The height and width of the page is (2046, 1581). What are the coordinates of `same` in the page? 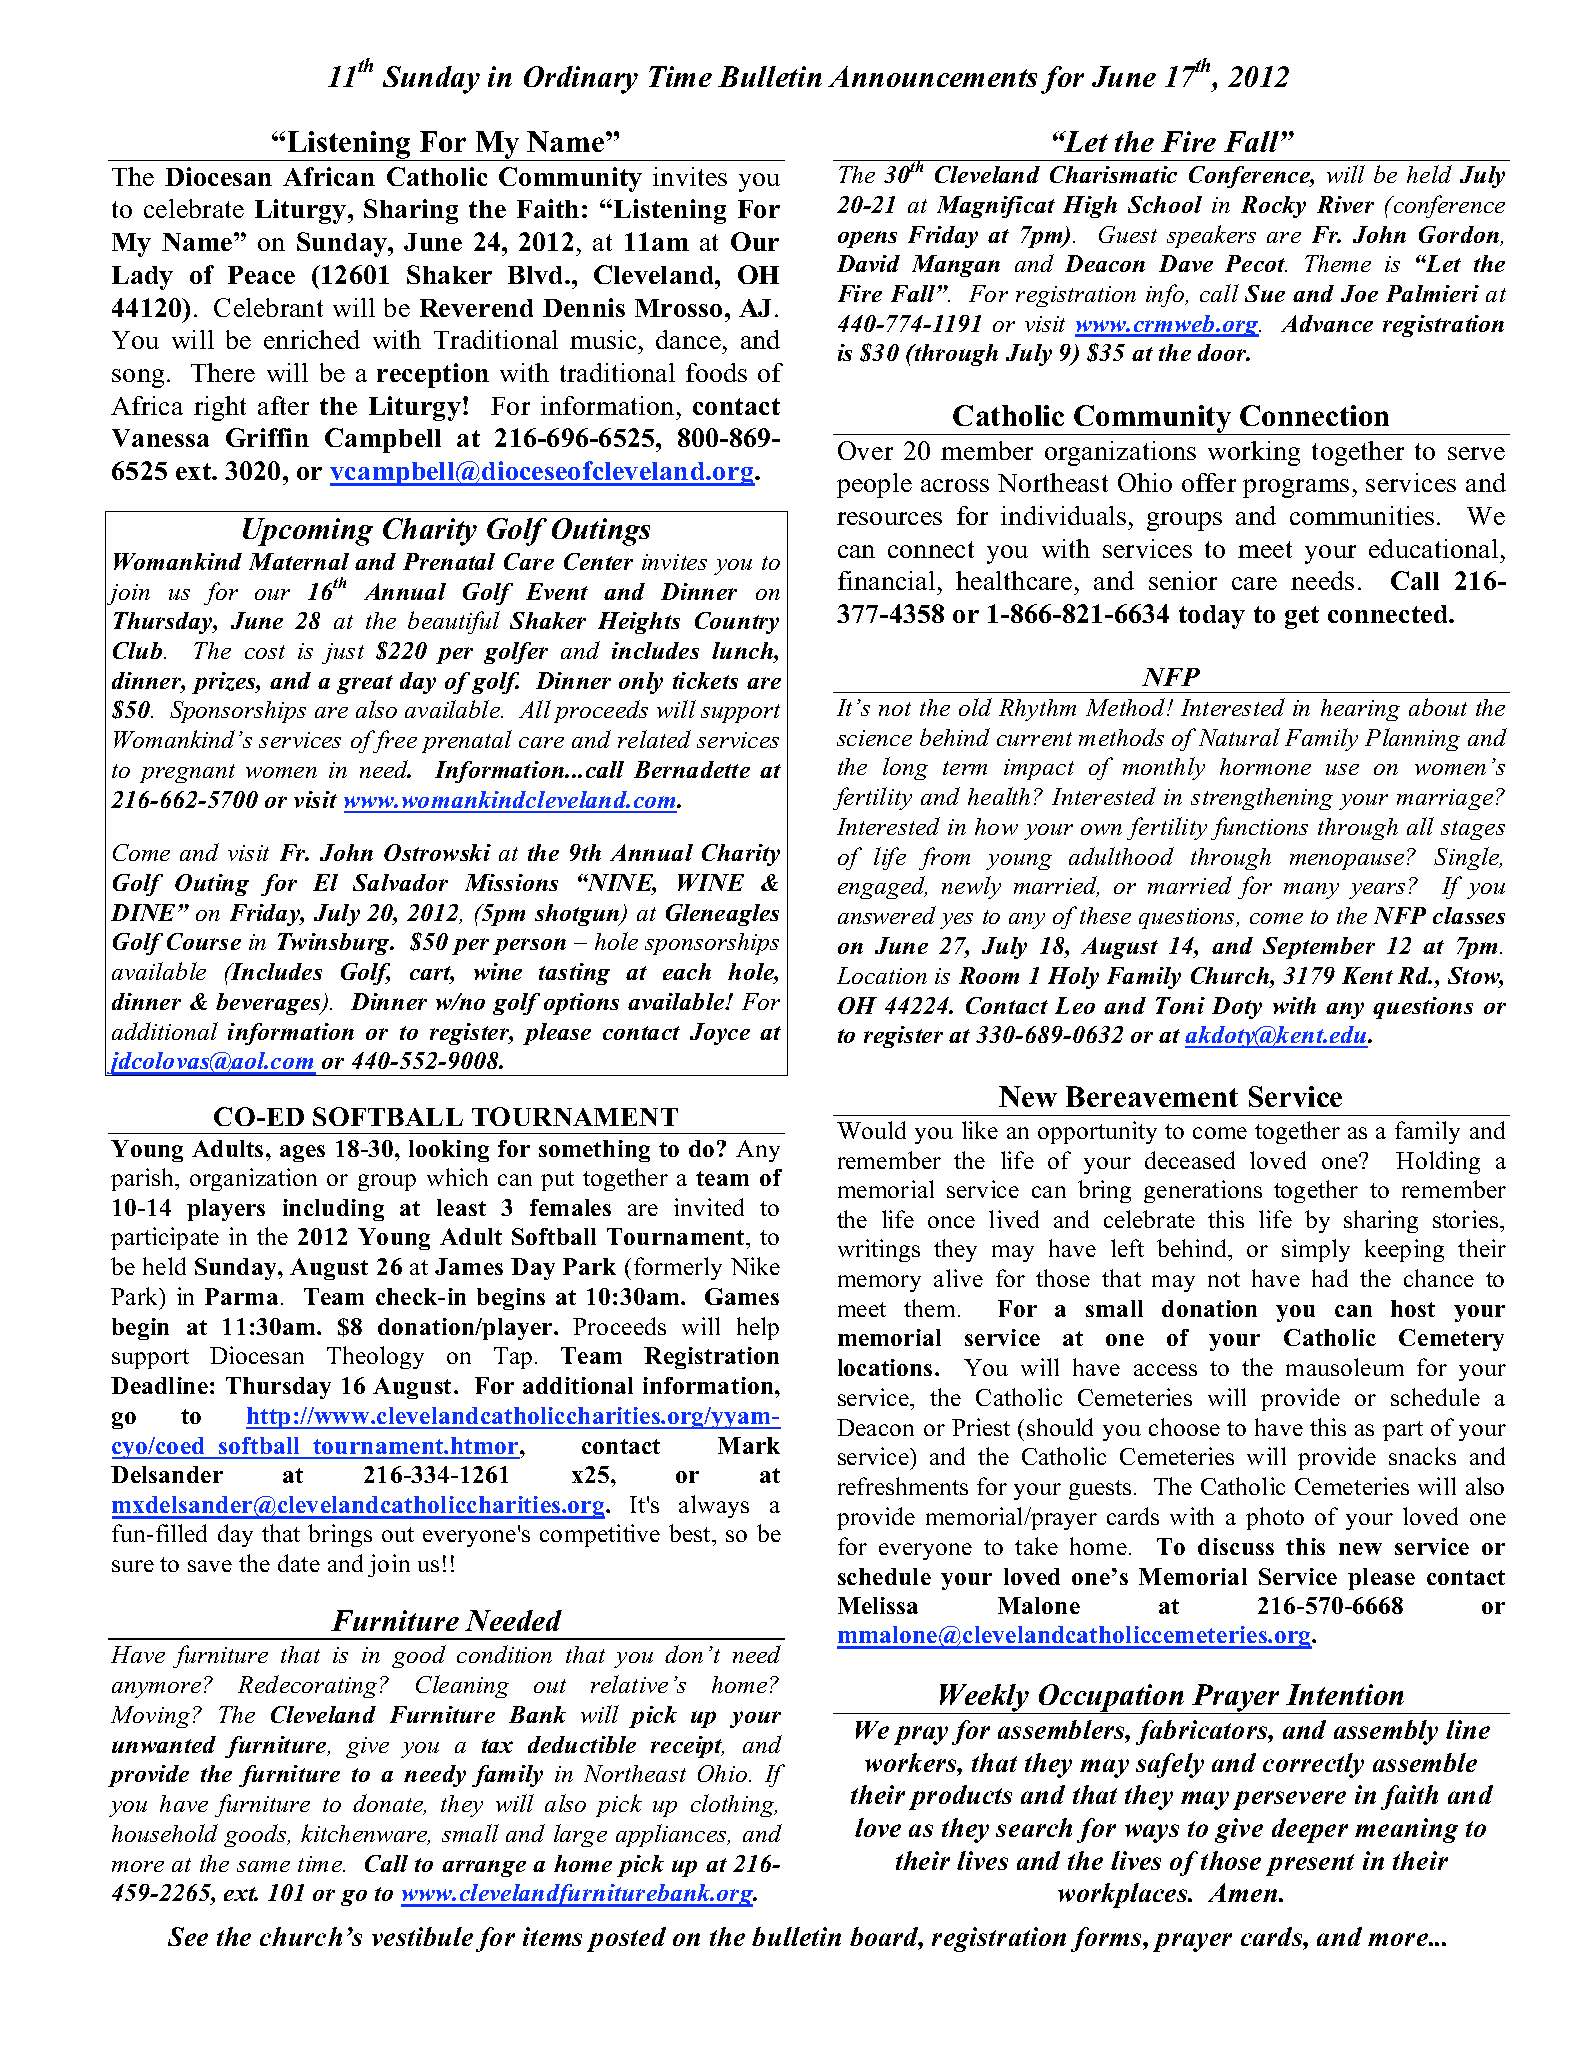 It's located at (263, 1866).
